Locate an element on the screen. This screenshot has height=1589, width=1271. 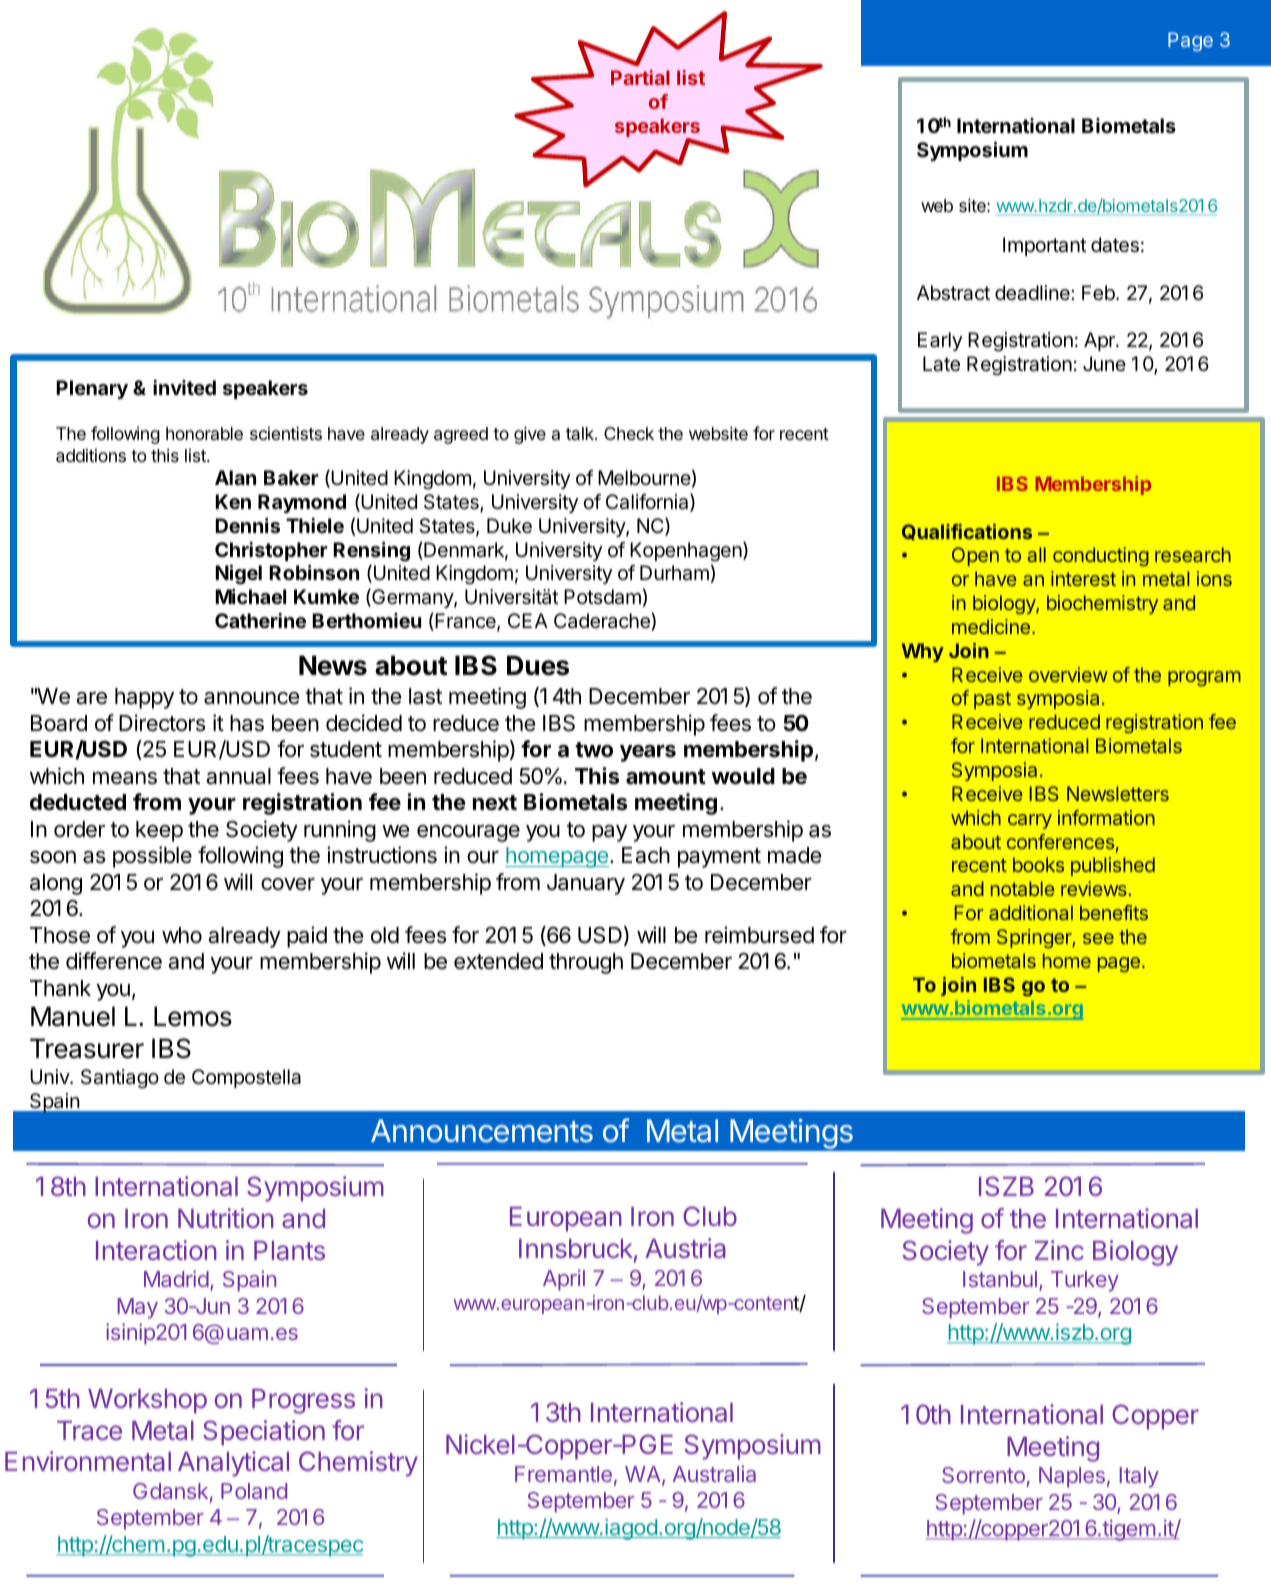
Important is located at coordinates (1045, 246).
